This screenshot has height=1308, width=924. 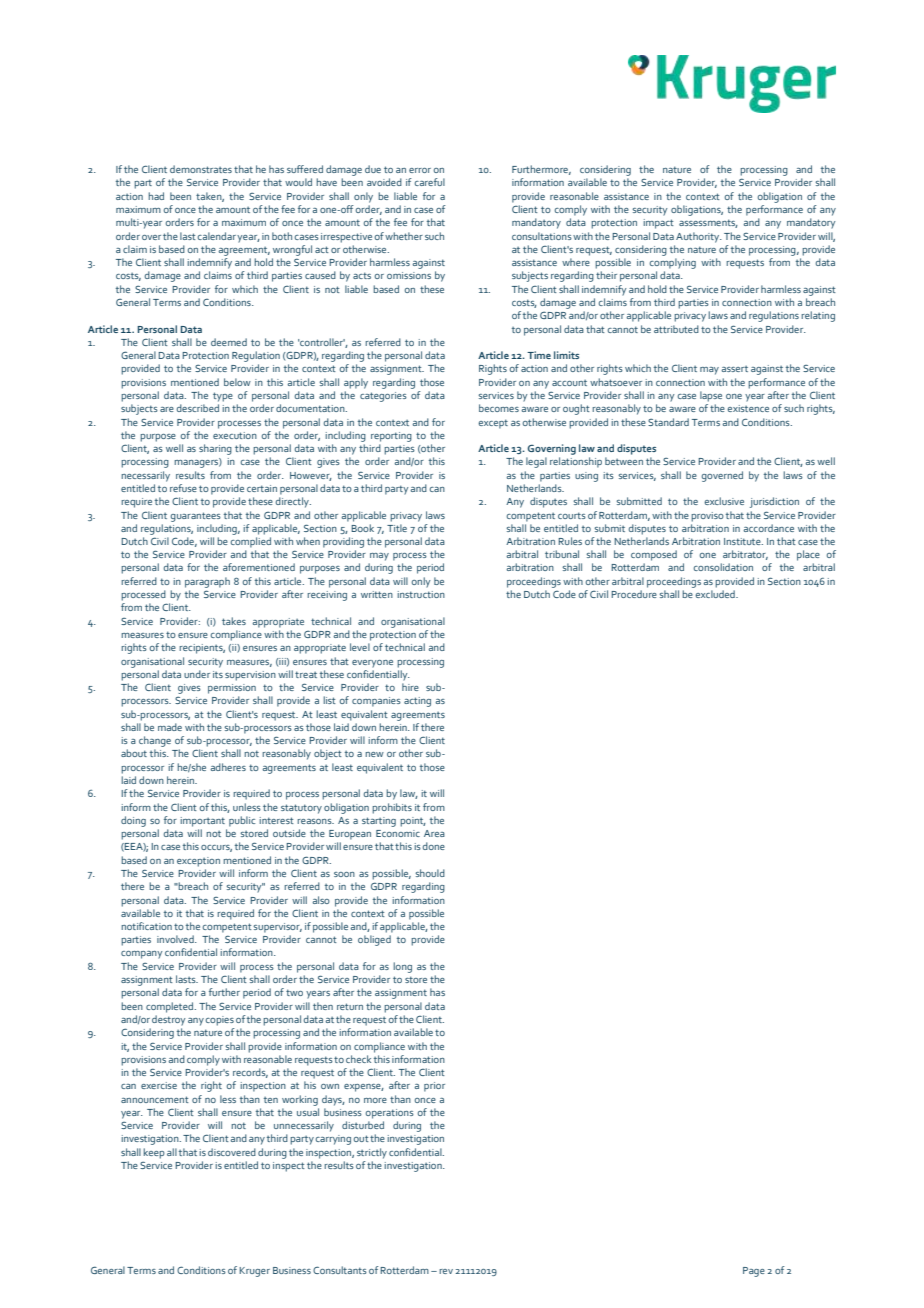 What do you see at coordinates (724, 501) in the screenshot?
I see `exclusive` at bounding box center [724, 501].
